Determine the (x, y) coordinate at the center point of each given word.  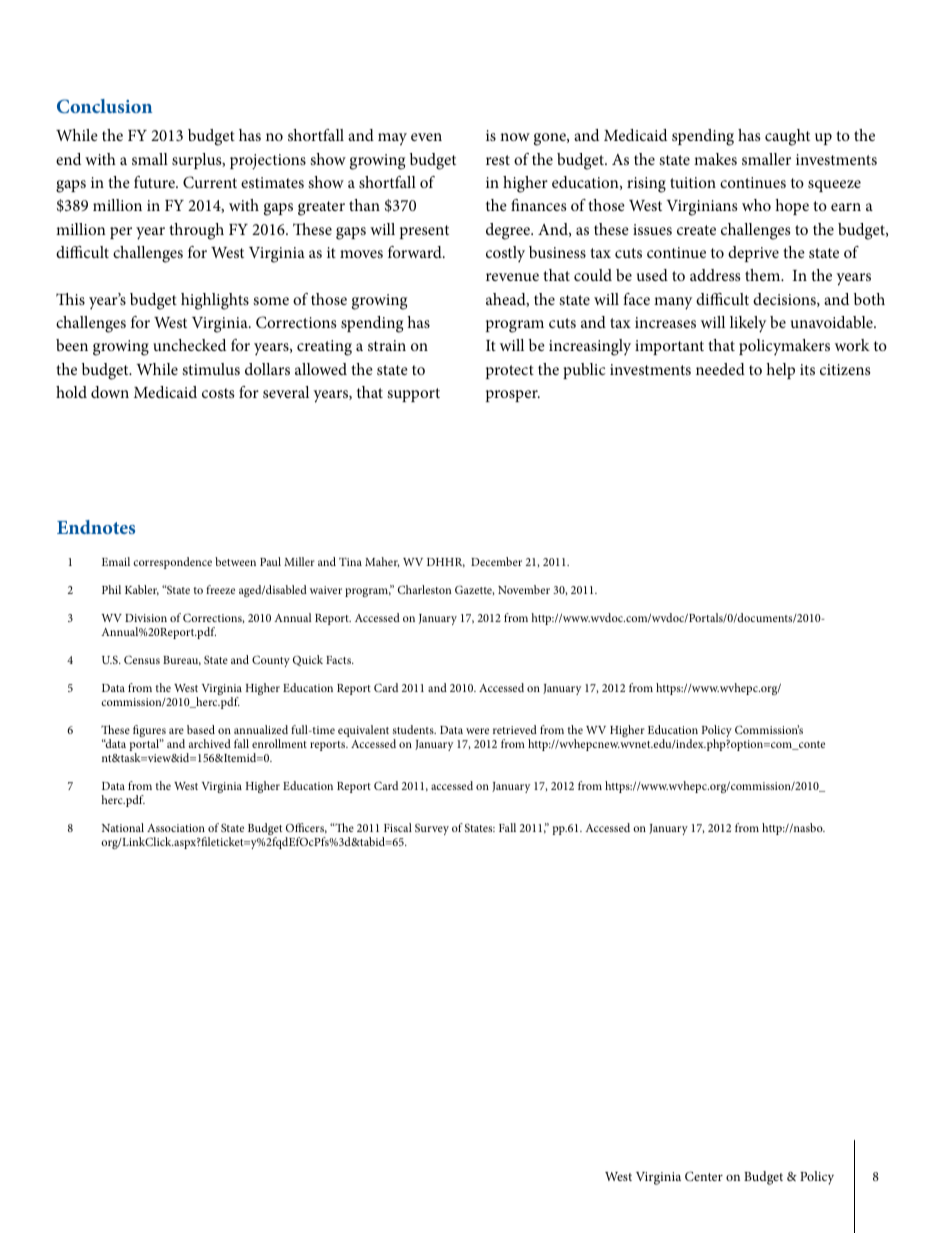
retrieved (515, 729)
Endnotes (96, 527)
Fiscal (398, 827)
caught (787, 137)
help (780, 371)
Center (704, 1176)
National (123, 827)
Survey (432, 829)
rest (498, 160)
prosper (513, 396)
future (155, 182)
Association (176, 828)
